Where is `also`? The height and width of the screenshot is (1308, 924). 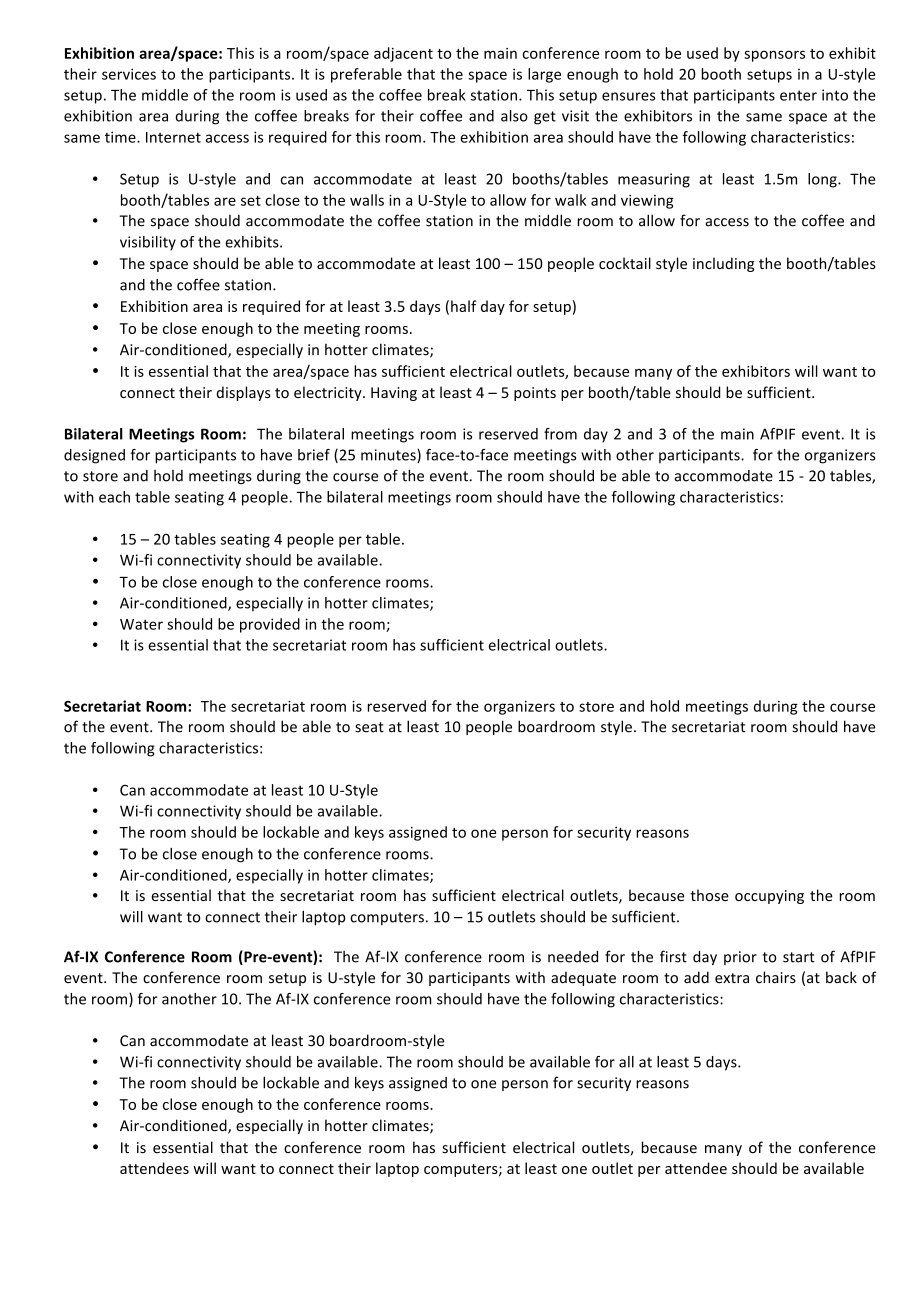
also is located at coordinates (514, 116).
